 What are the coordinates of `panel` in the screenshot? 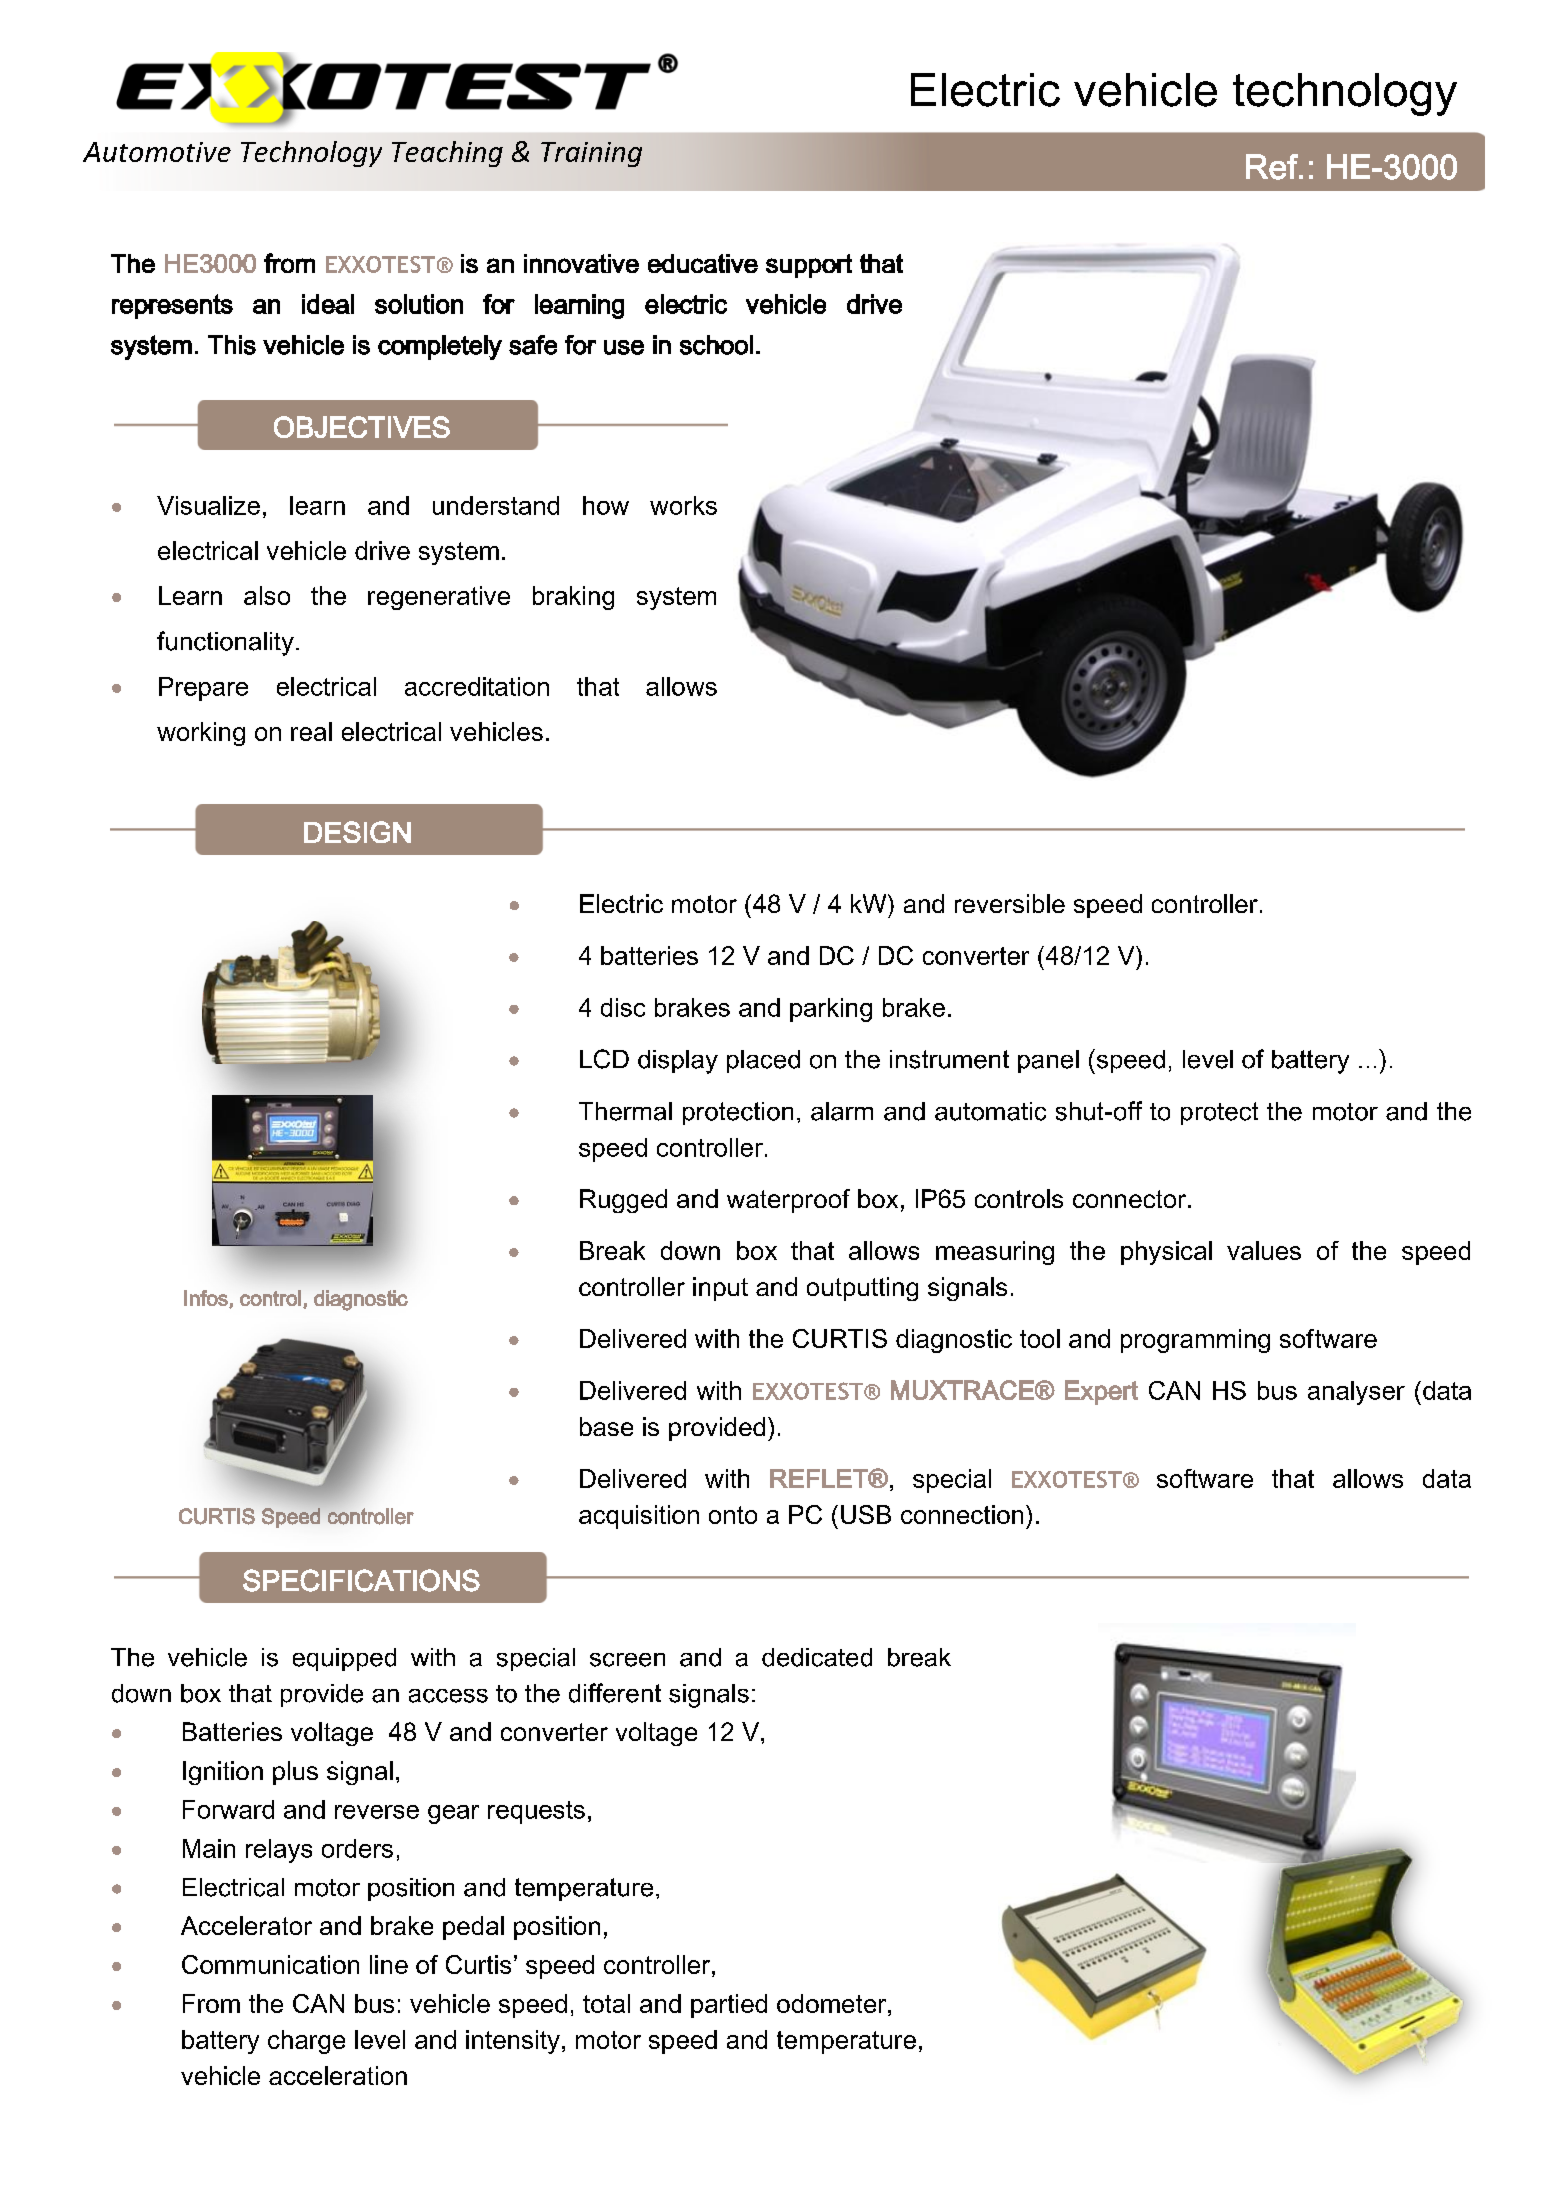 It's located at (1048, 1061).
